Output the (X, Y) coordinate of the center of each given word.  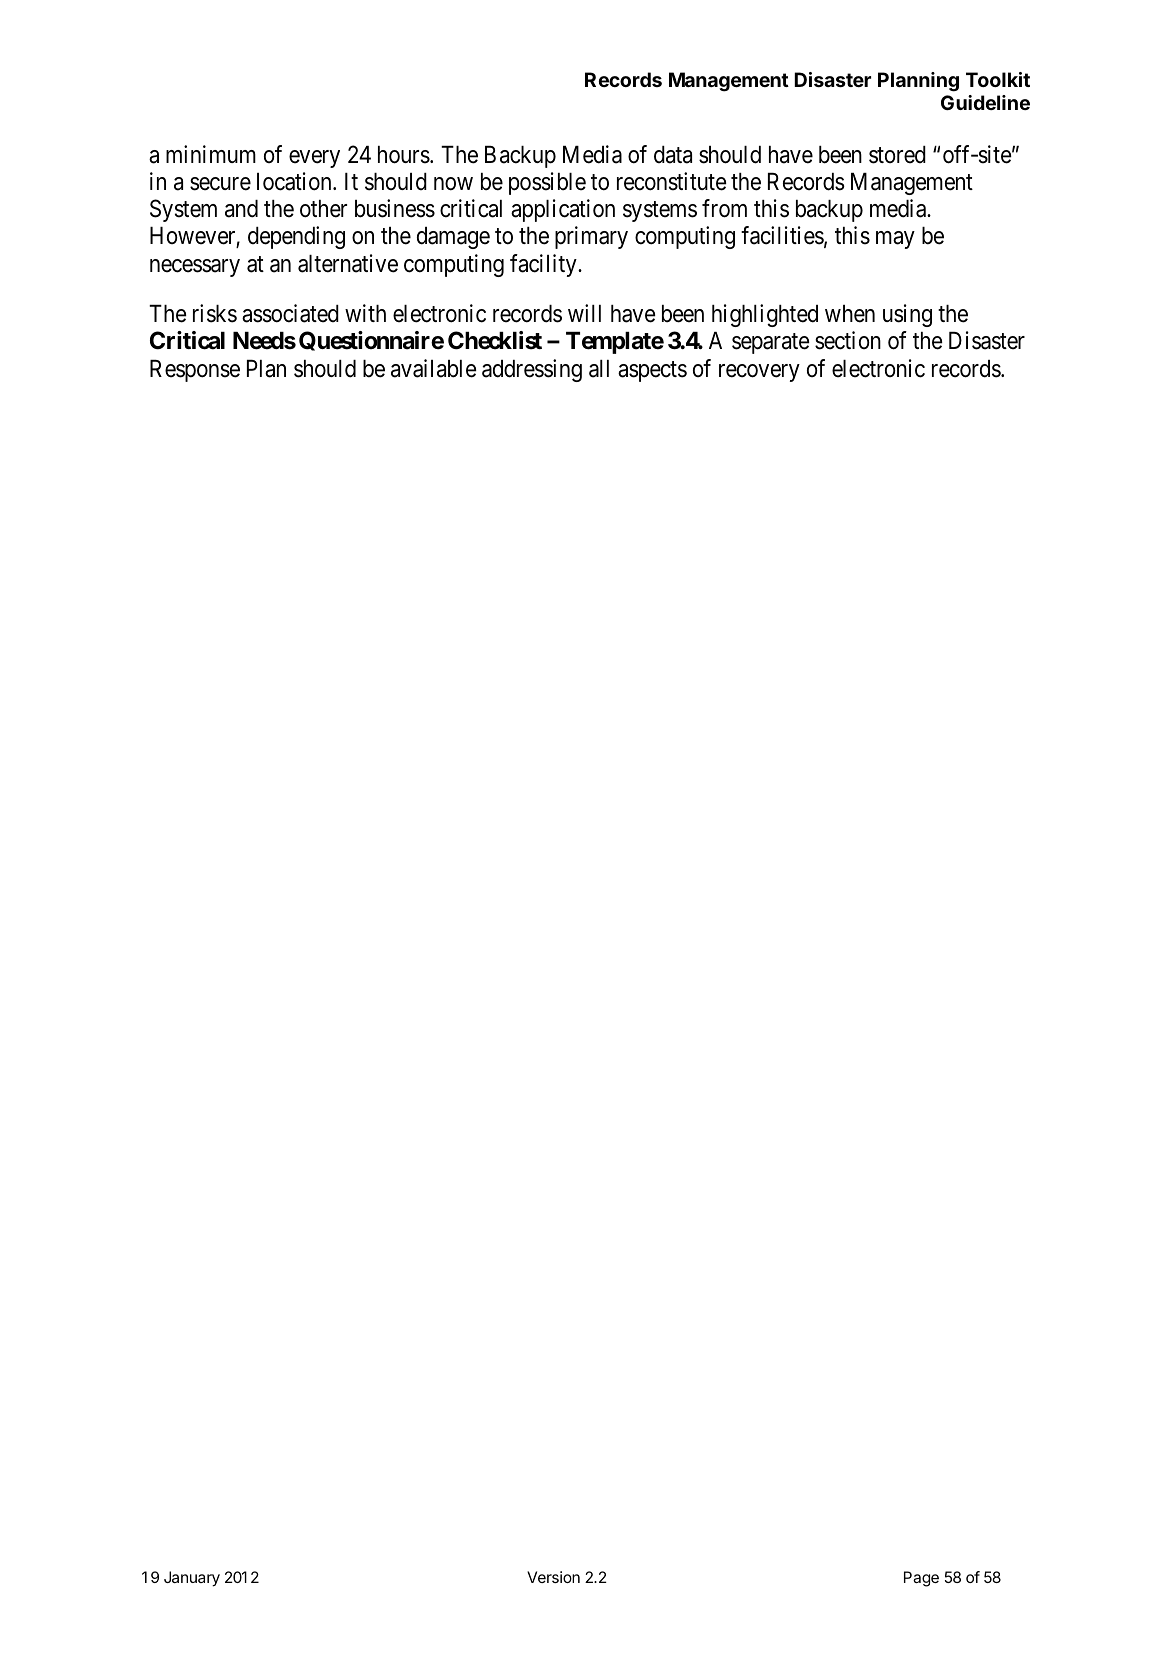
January (192, 1579)
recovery (759, 373)
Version (553, 1577)
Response (195, 371)
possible (547, 183)
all (599, 369)
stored (897, 155)
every (314, 159)
